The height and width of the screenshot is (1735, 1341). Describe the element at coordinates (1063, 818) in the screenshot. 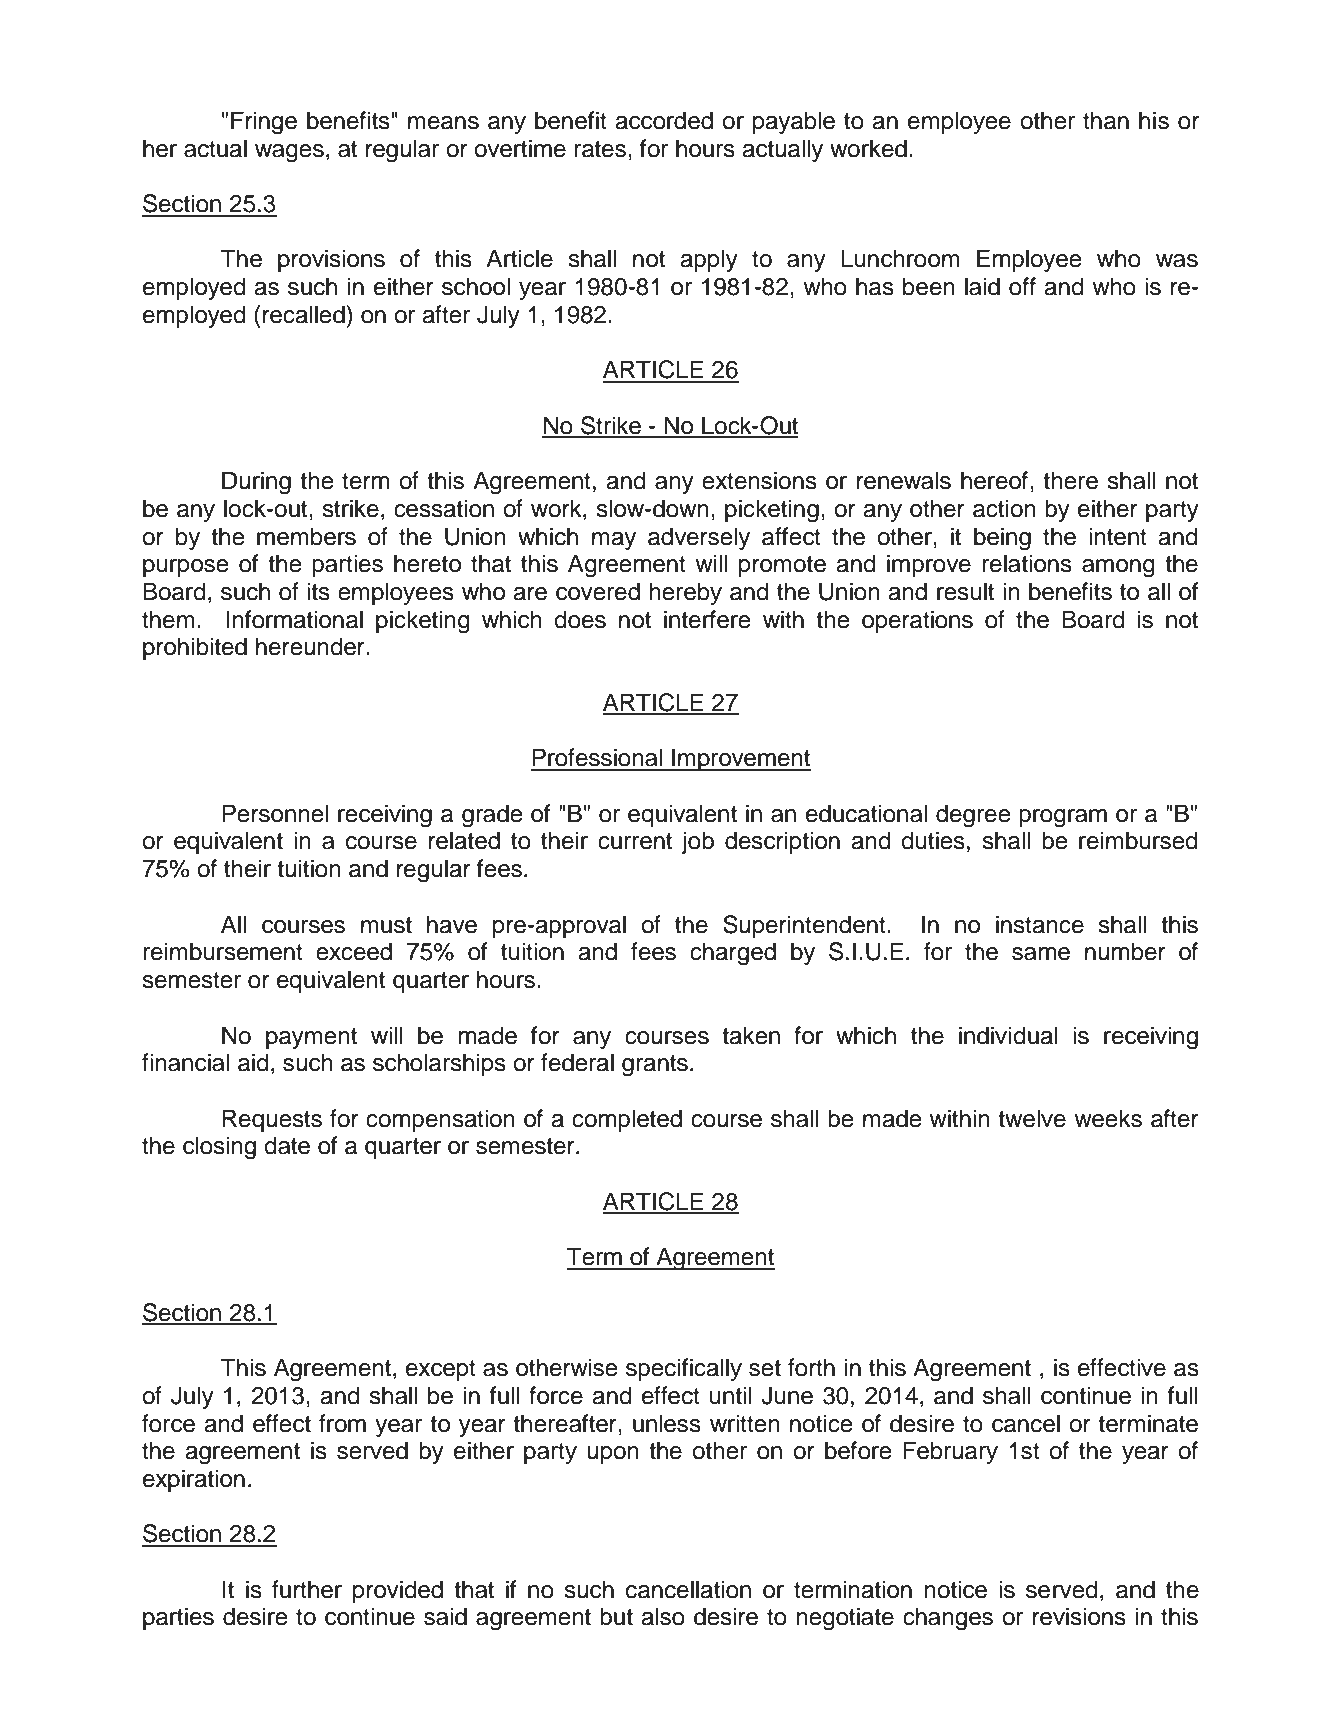

I see `program` at that location.
